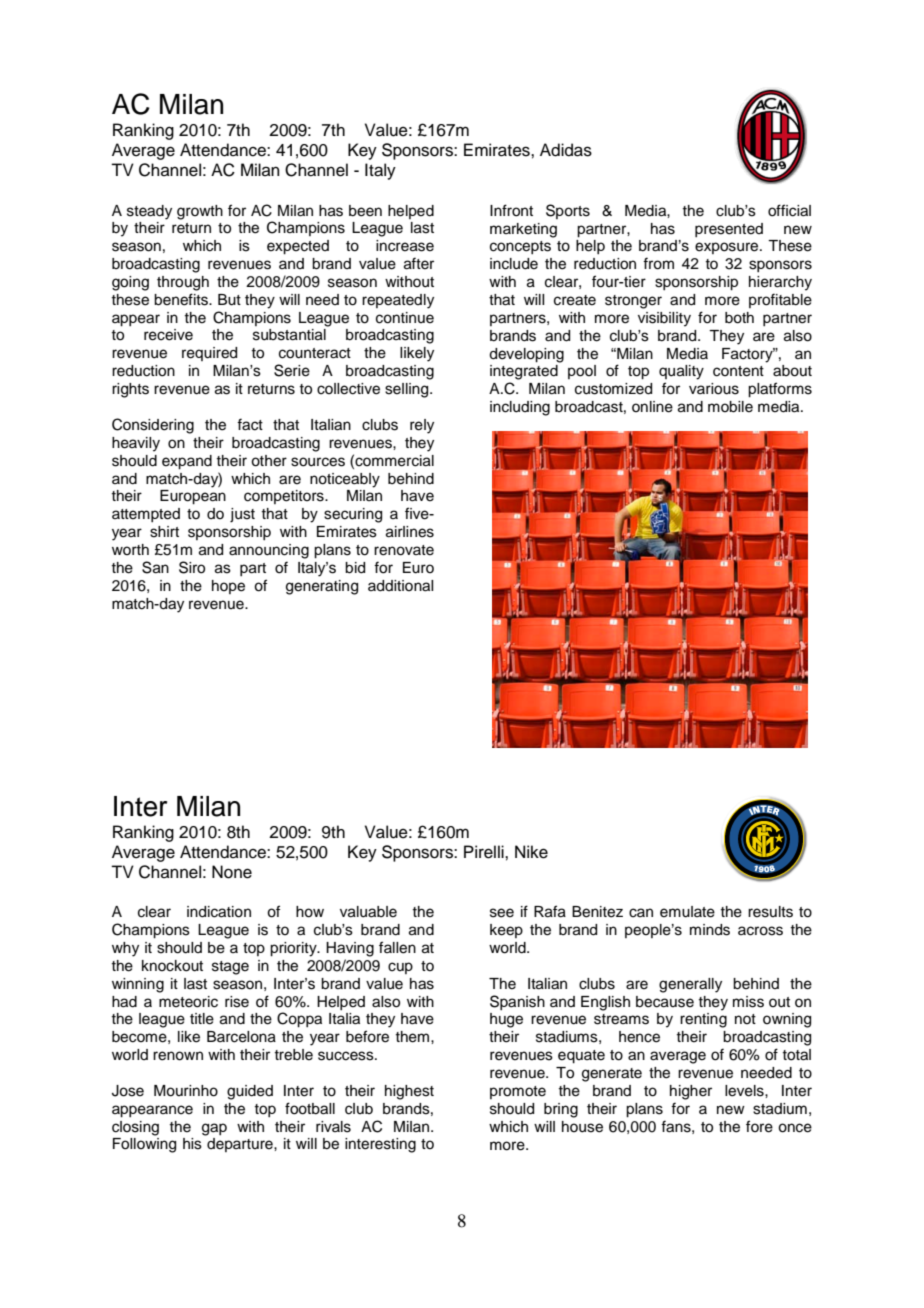 Image resolution: width=924 pixels, height=1308 pixels. Describe the element at coordinates (511, 210) in the image. I see `Infront` at that location.
